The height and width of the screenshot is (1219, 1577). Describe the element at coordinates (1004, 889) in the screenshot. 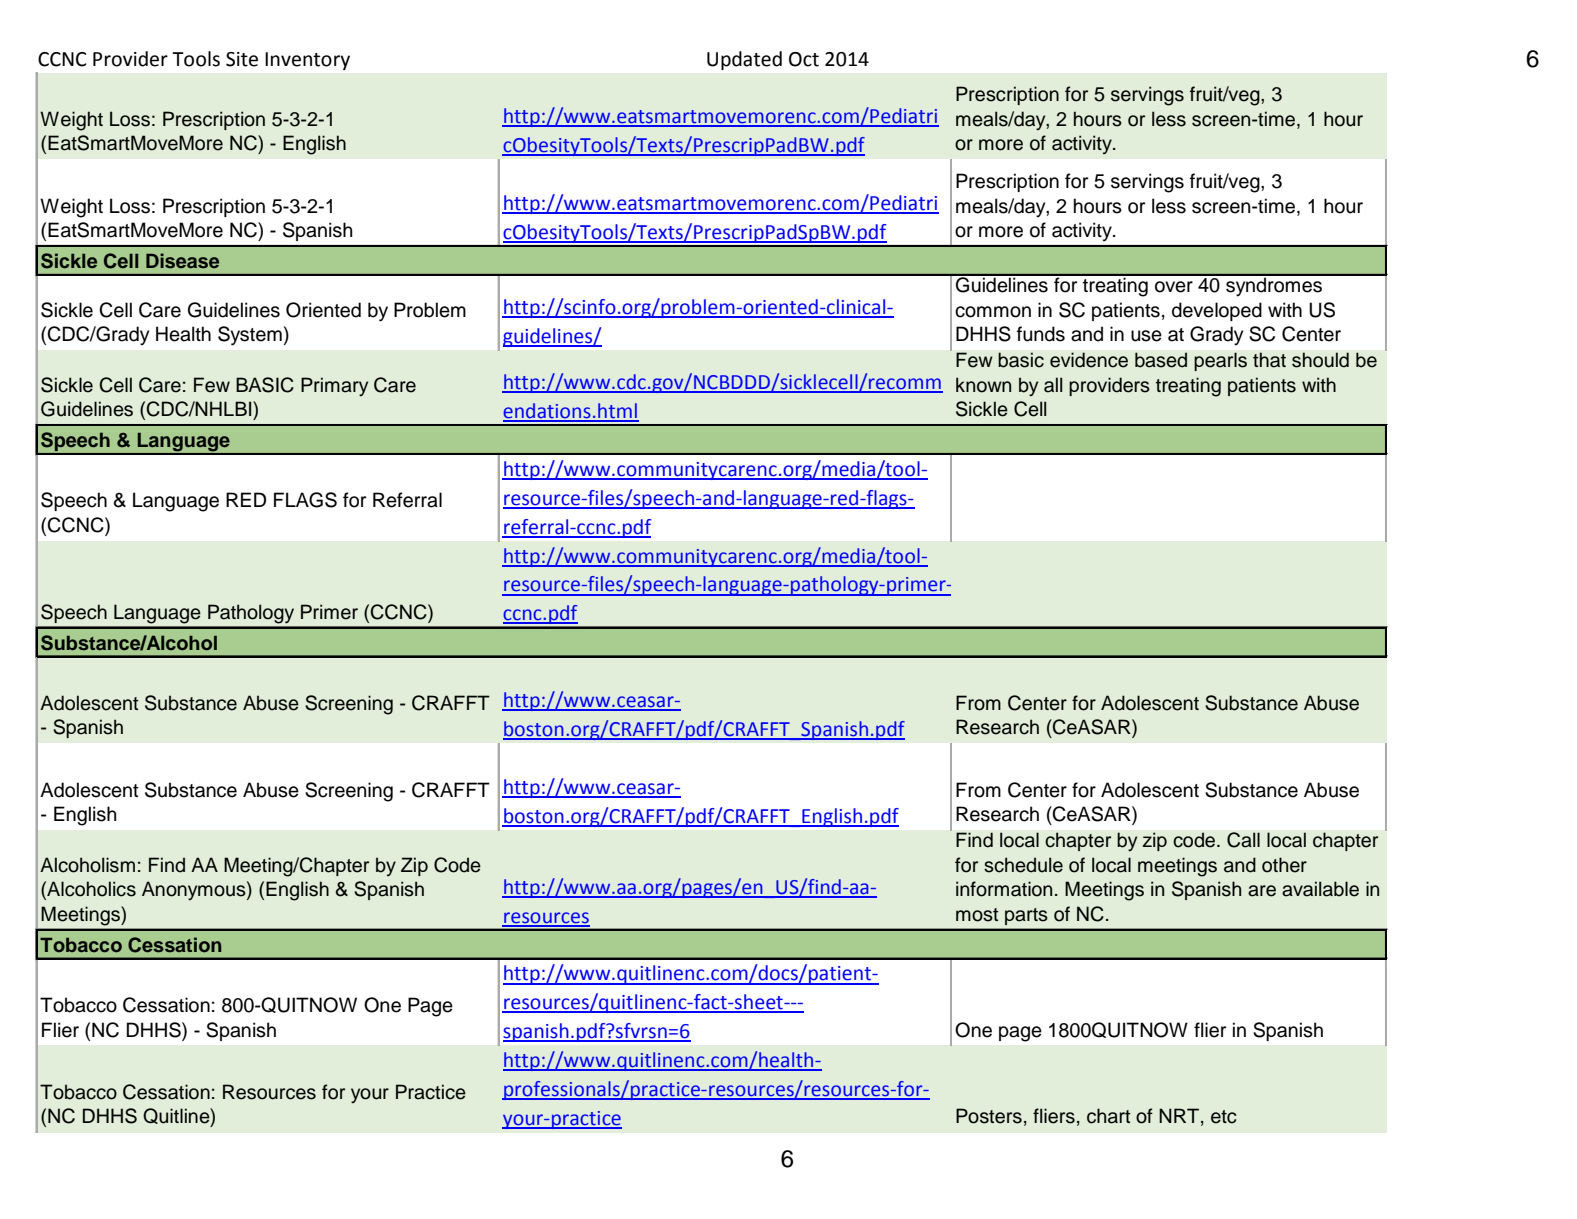

I see `information` at that location.
